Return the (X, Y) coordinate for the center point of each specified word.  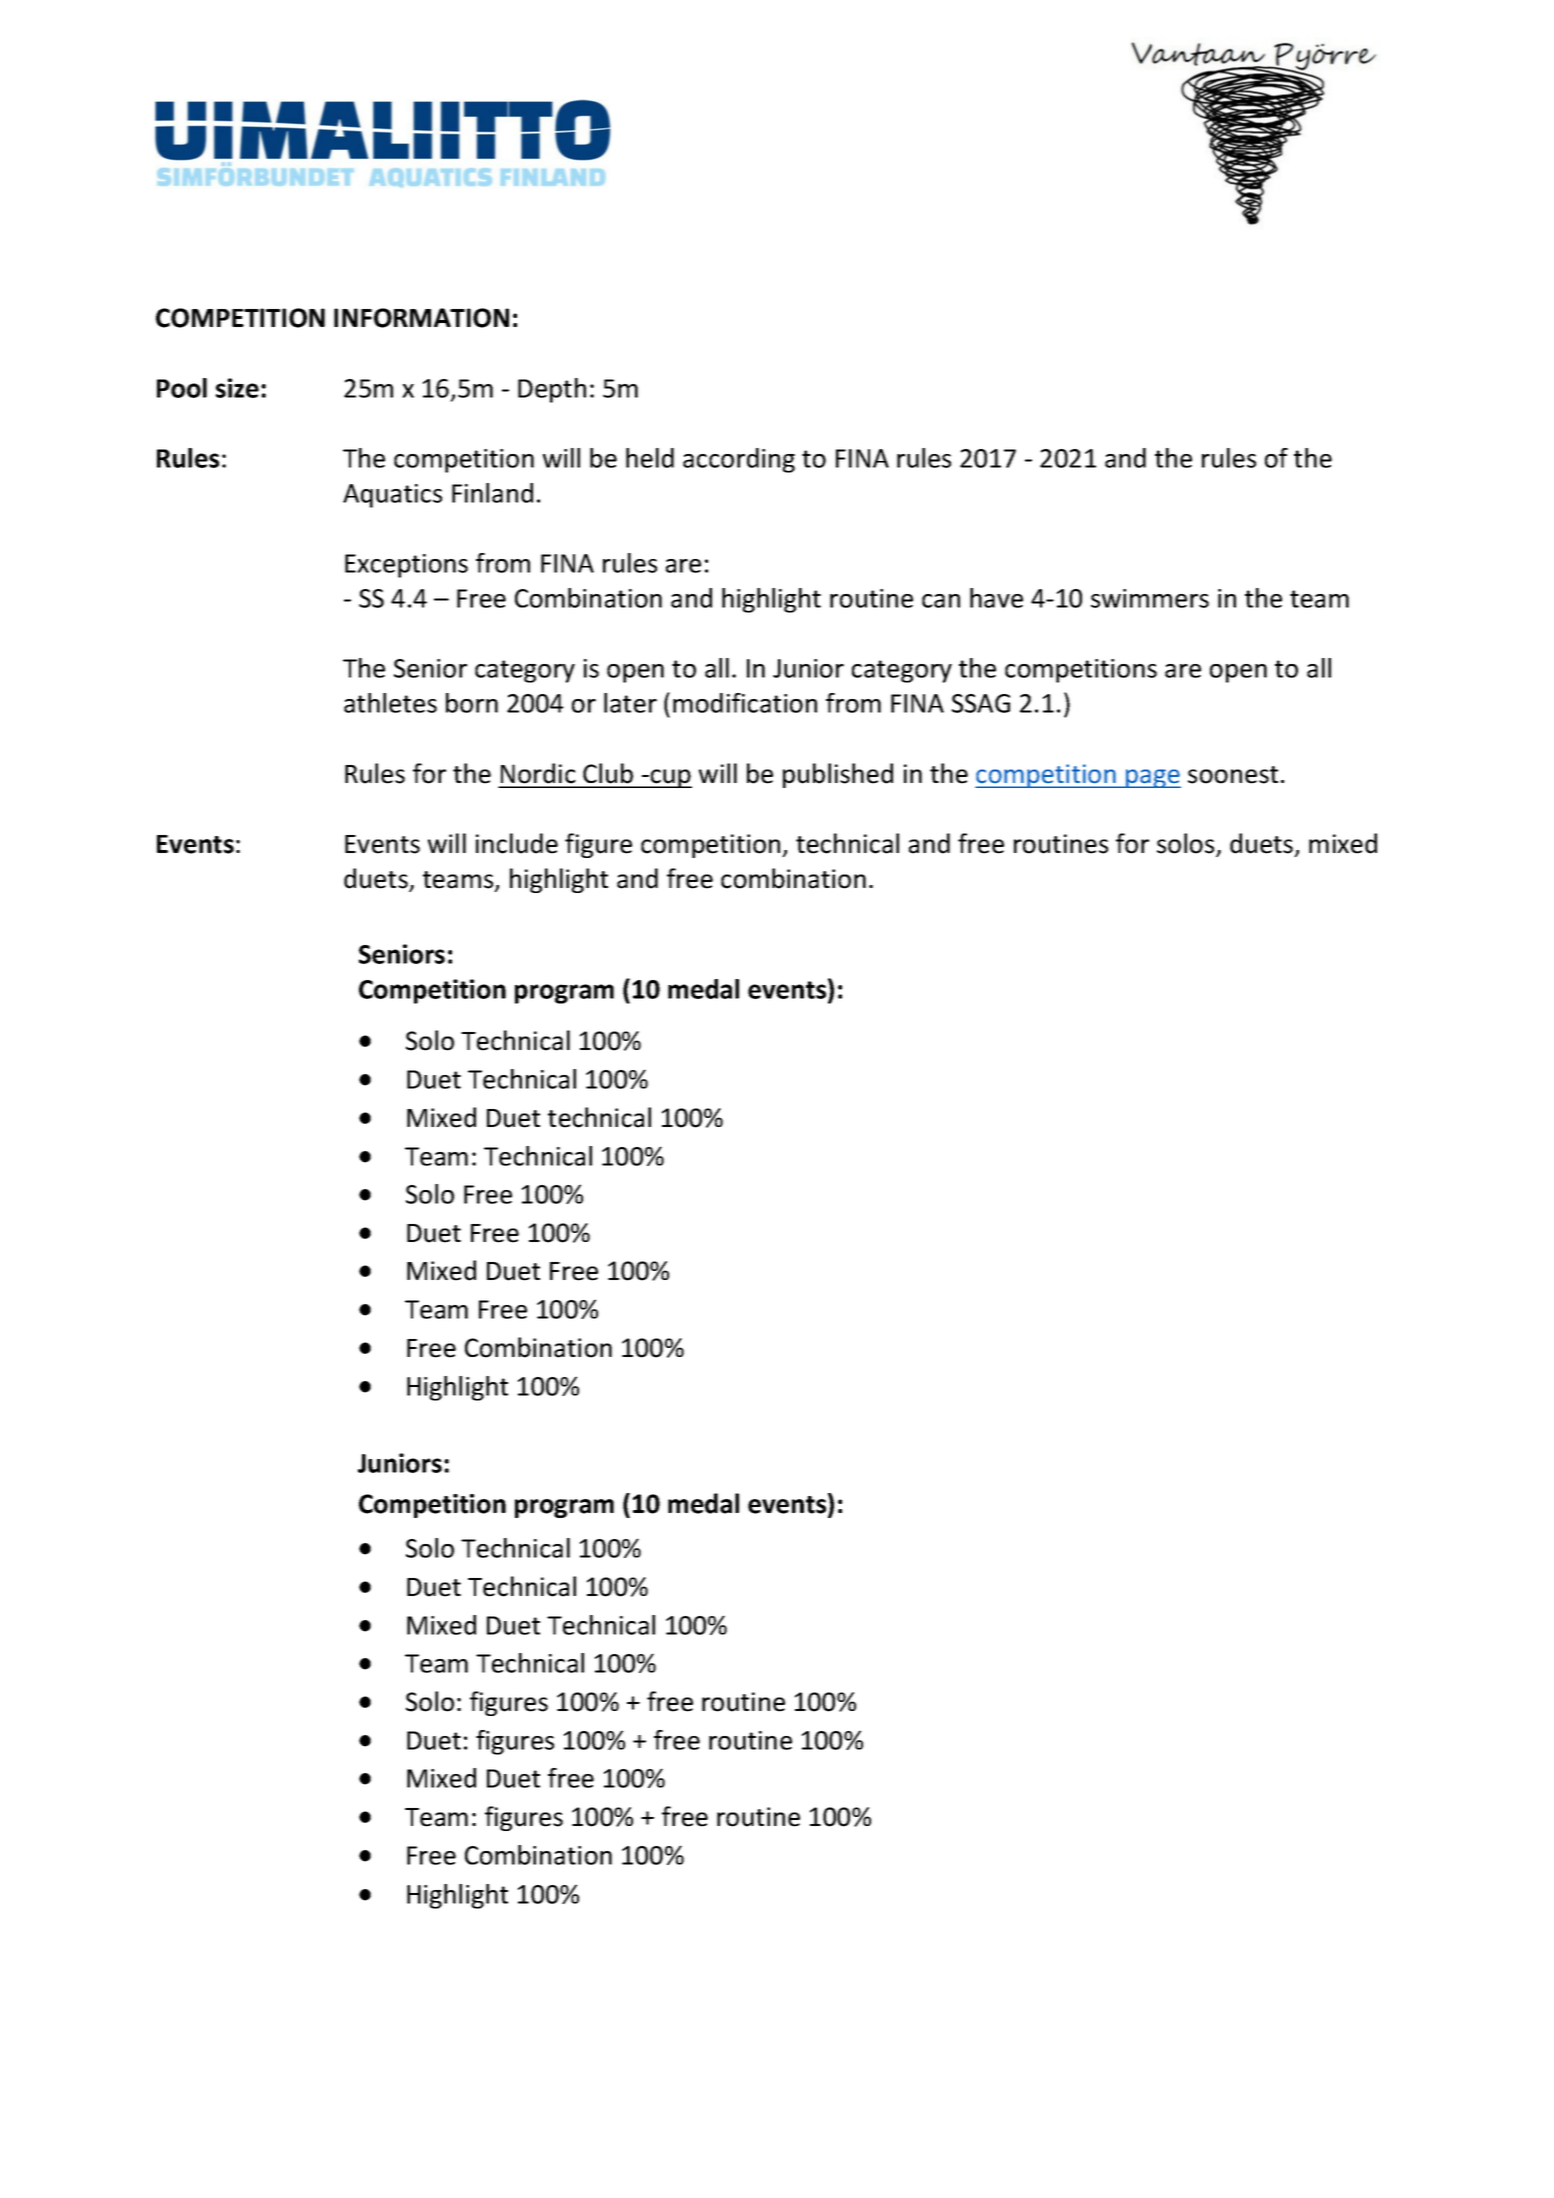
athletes (390, 703)
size (237, 388)
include (517, 843)
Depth (552, 390)
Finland (492, 493)
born (472, 703)
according (739, 460)
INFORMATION (421, 318)
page (1152, 778)
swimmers (1150, 598)
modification (745, 703)
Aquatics (392, 496)
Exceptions (406, 566)
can (941, 601)
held (650, 458)
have (996, 598)
